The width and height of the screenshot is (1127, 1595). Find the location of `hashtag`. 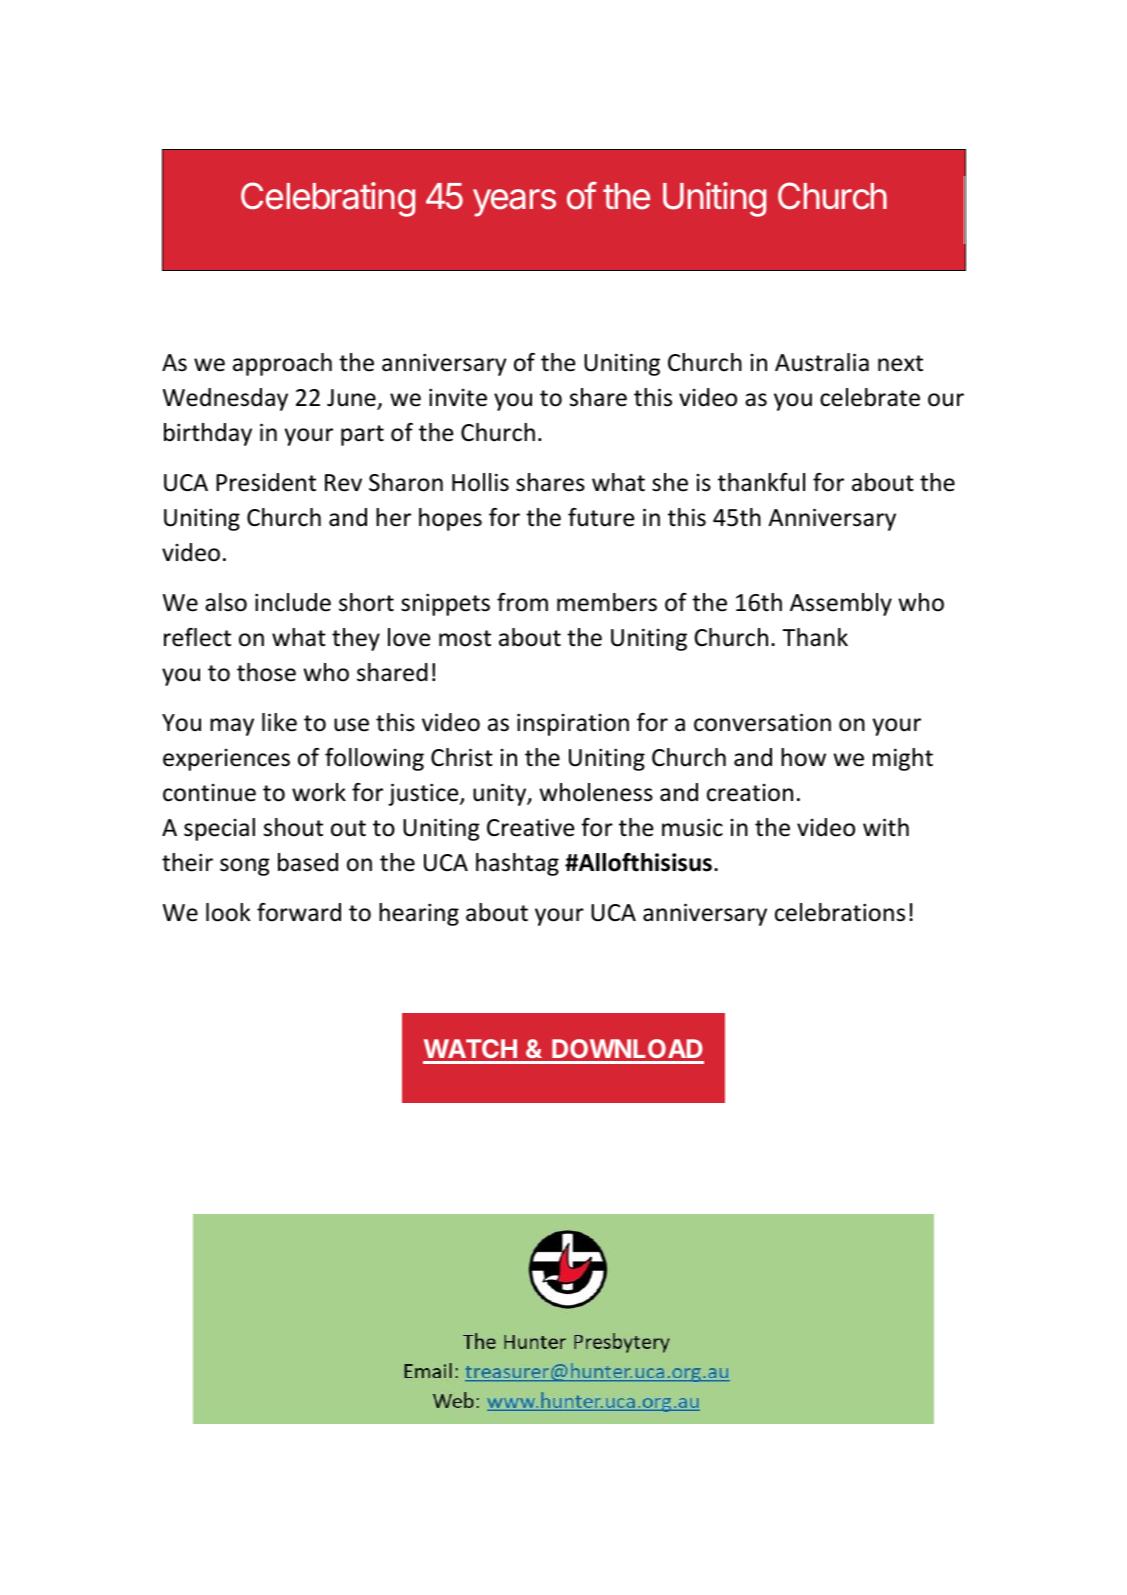

hashtag is located at coordinates (517, 864).
